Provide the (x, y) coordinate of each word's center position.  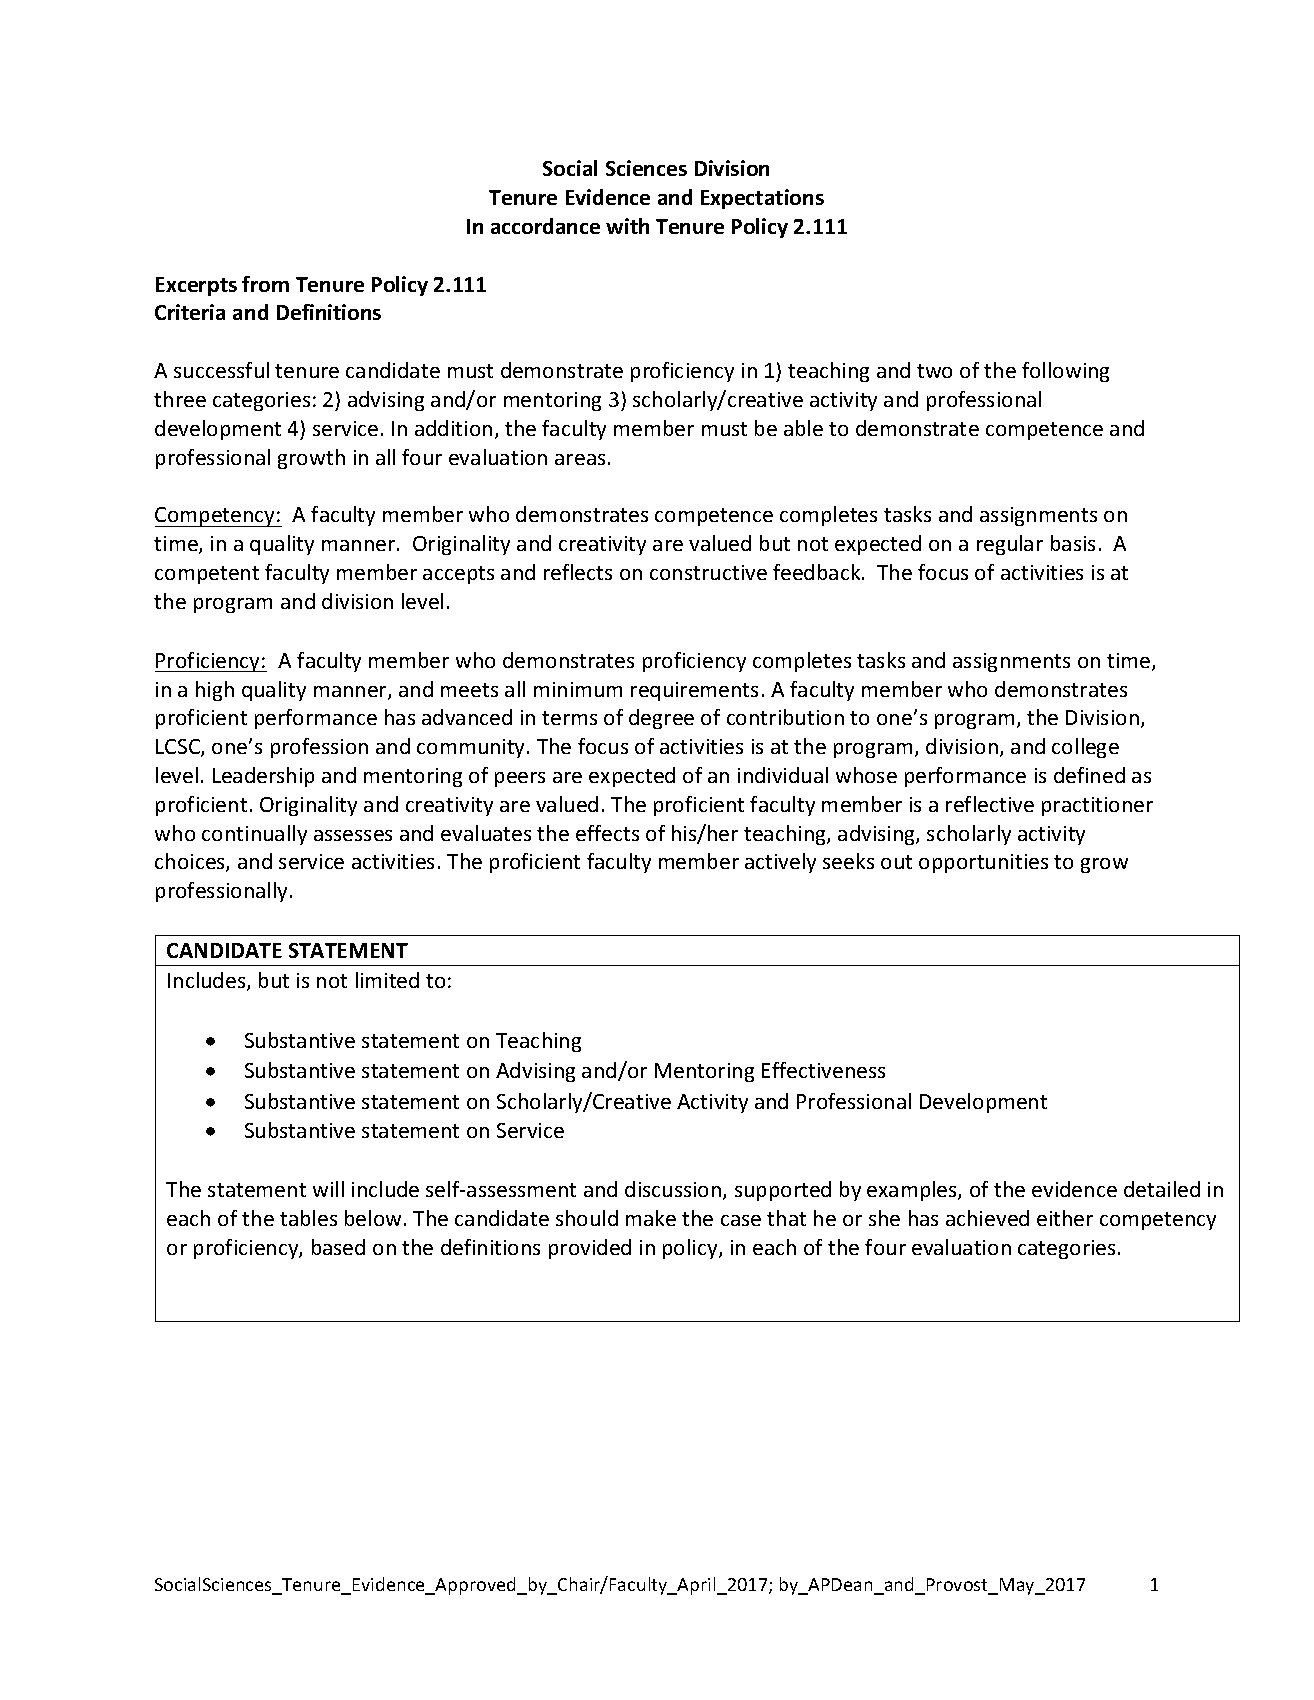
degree (661, 719)
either (1065, 1218)
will (328, 1189)
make (651, 1218)
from (265, 284)
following (1065, 372)
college (1085, 748)
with (627, 226)
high (215, 691)
